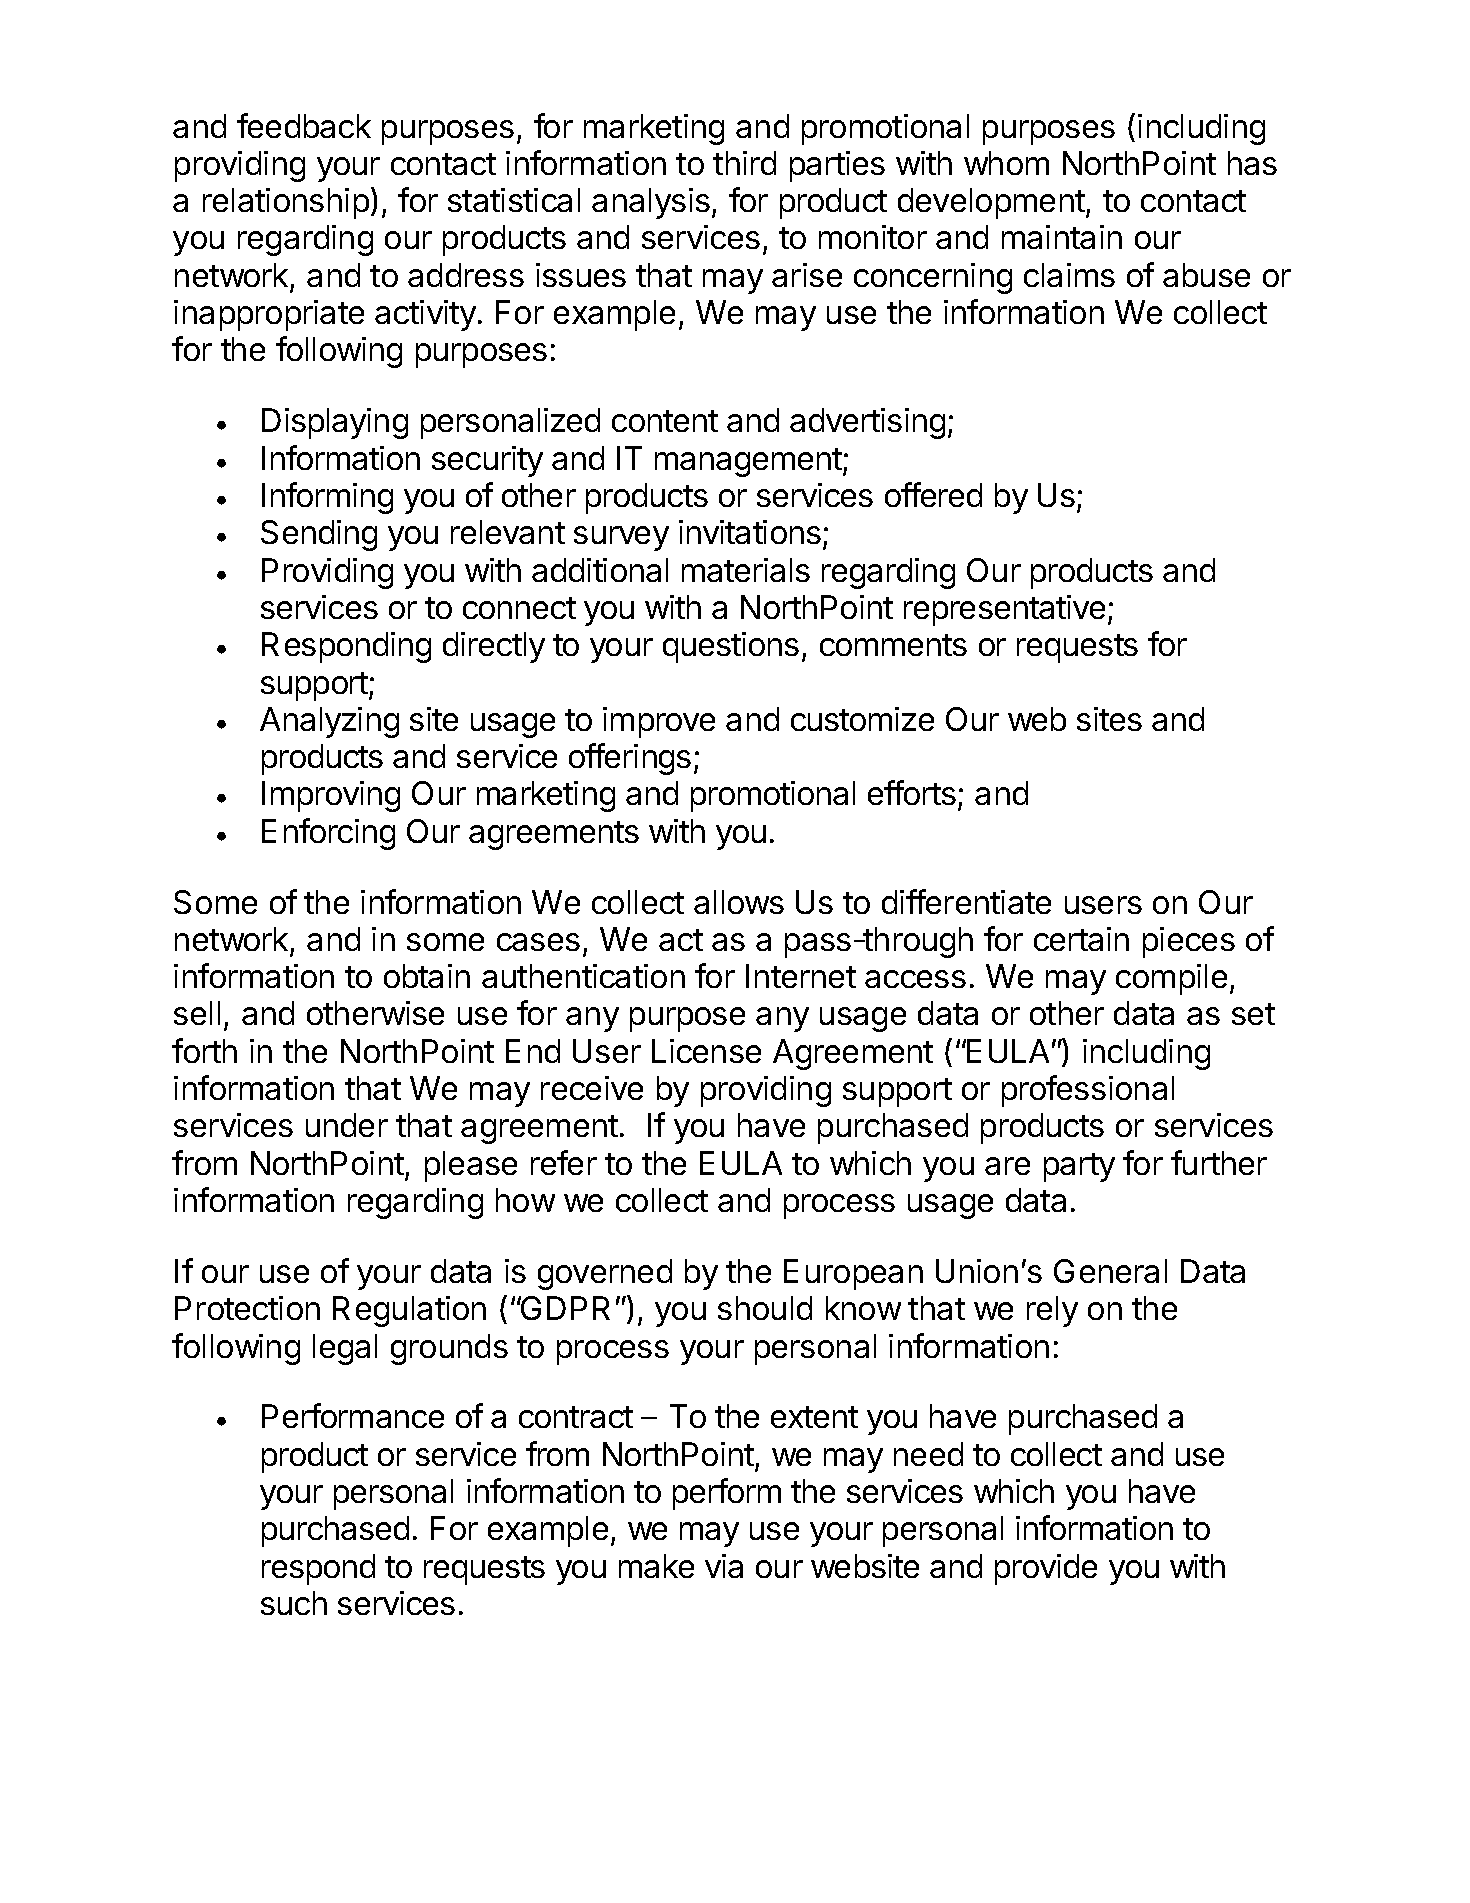 The image size is (1470, 1903). I want to click on Enforcing, so click(328, 834).
